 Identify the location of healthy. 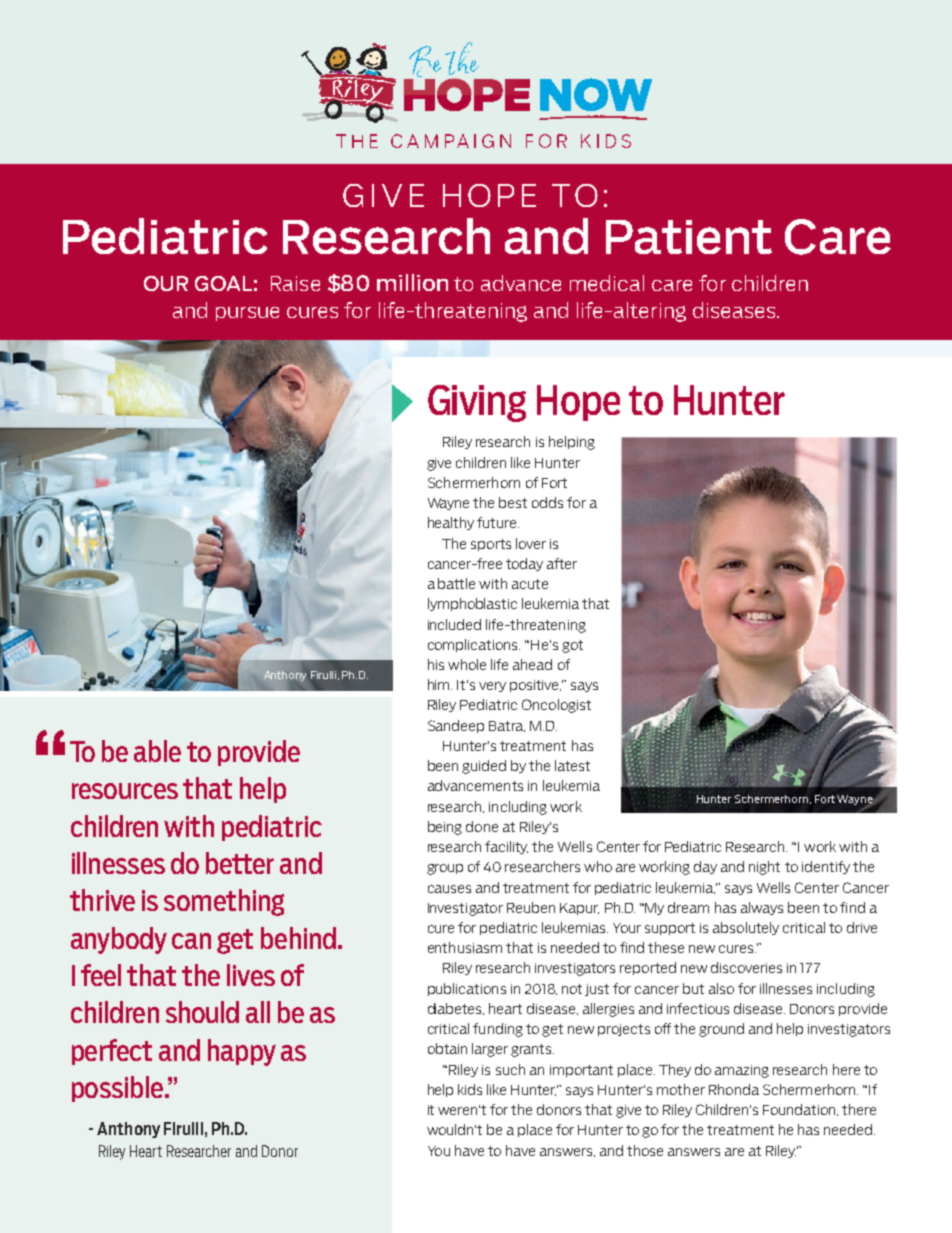
(451, 523).
